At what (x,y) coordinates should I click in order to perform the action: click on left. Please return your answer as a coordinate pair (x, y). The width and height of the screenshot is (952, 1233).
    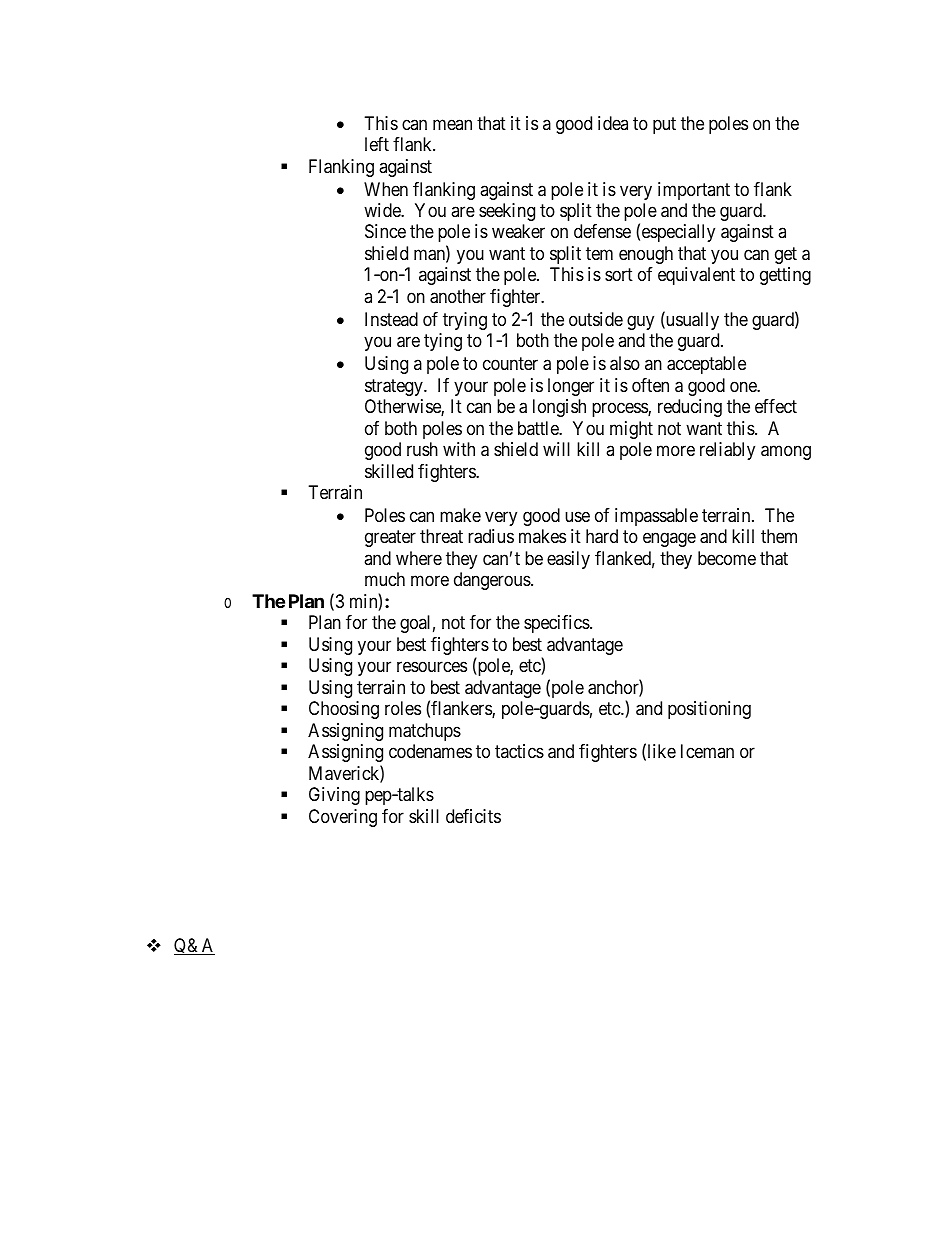
    Looking at the image, I should click on (377, 144).
